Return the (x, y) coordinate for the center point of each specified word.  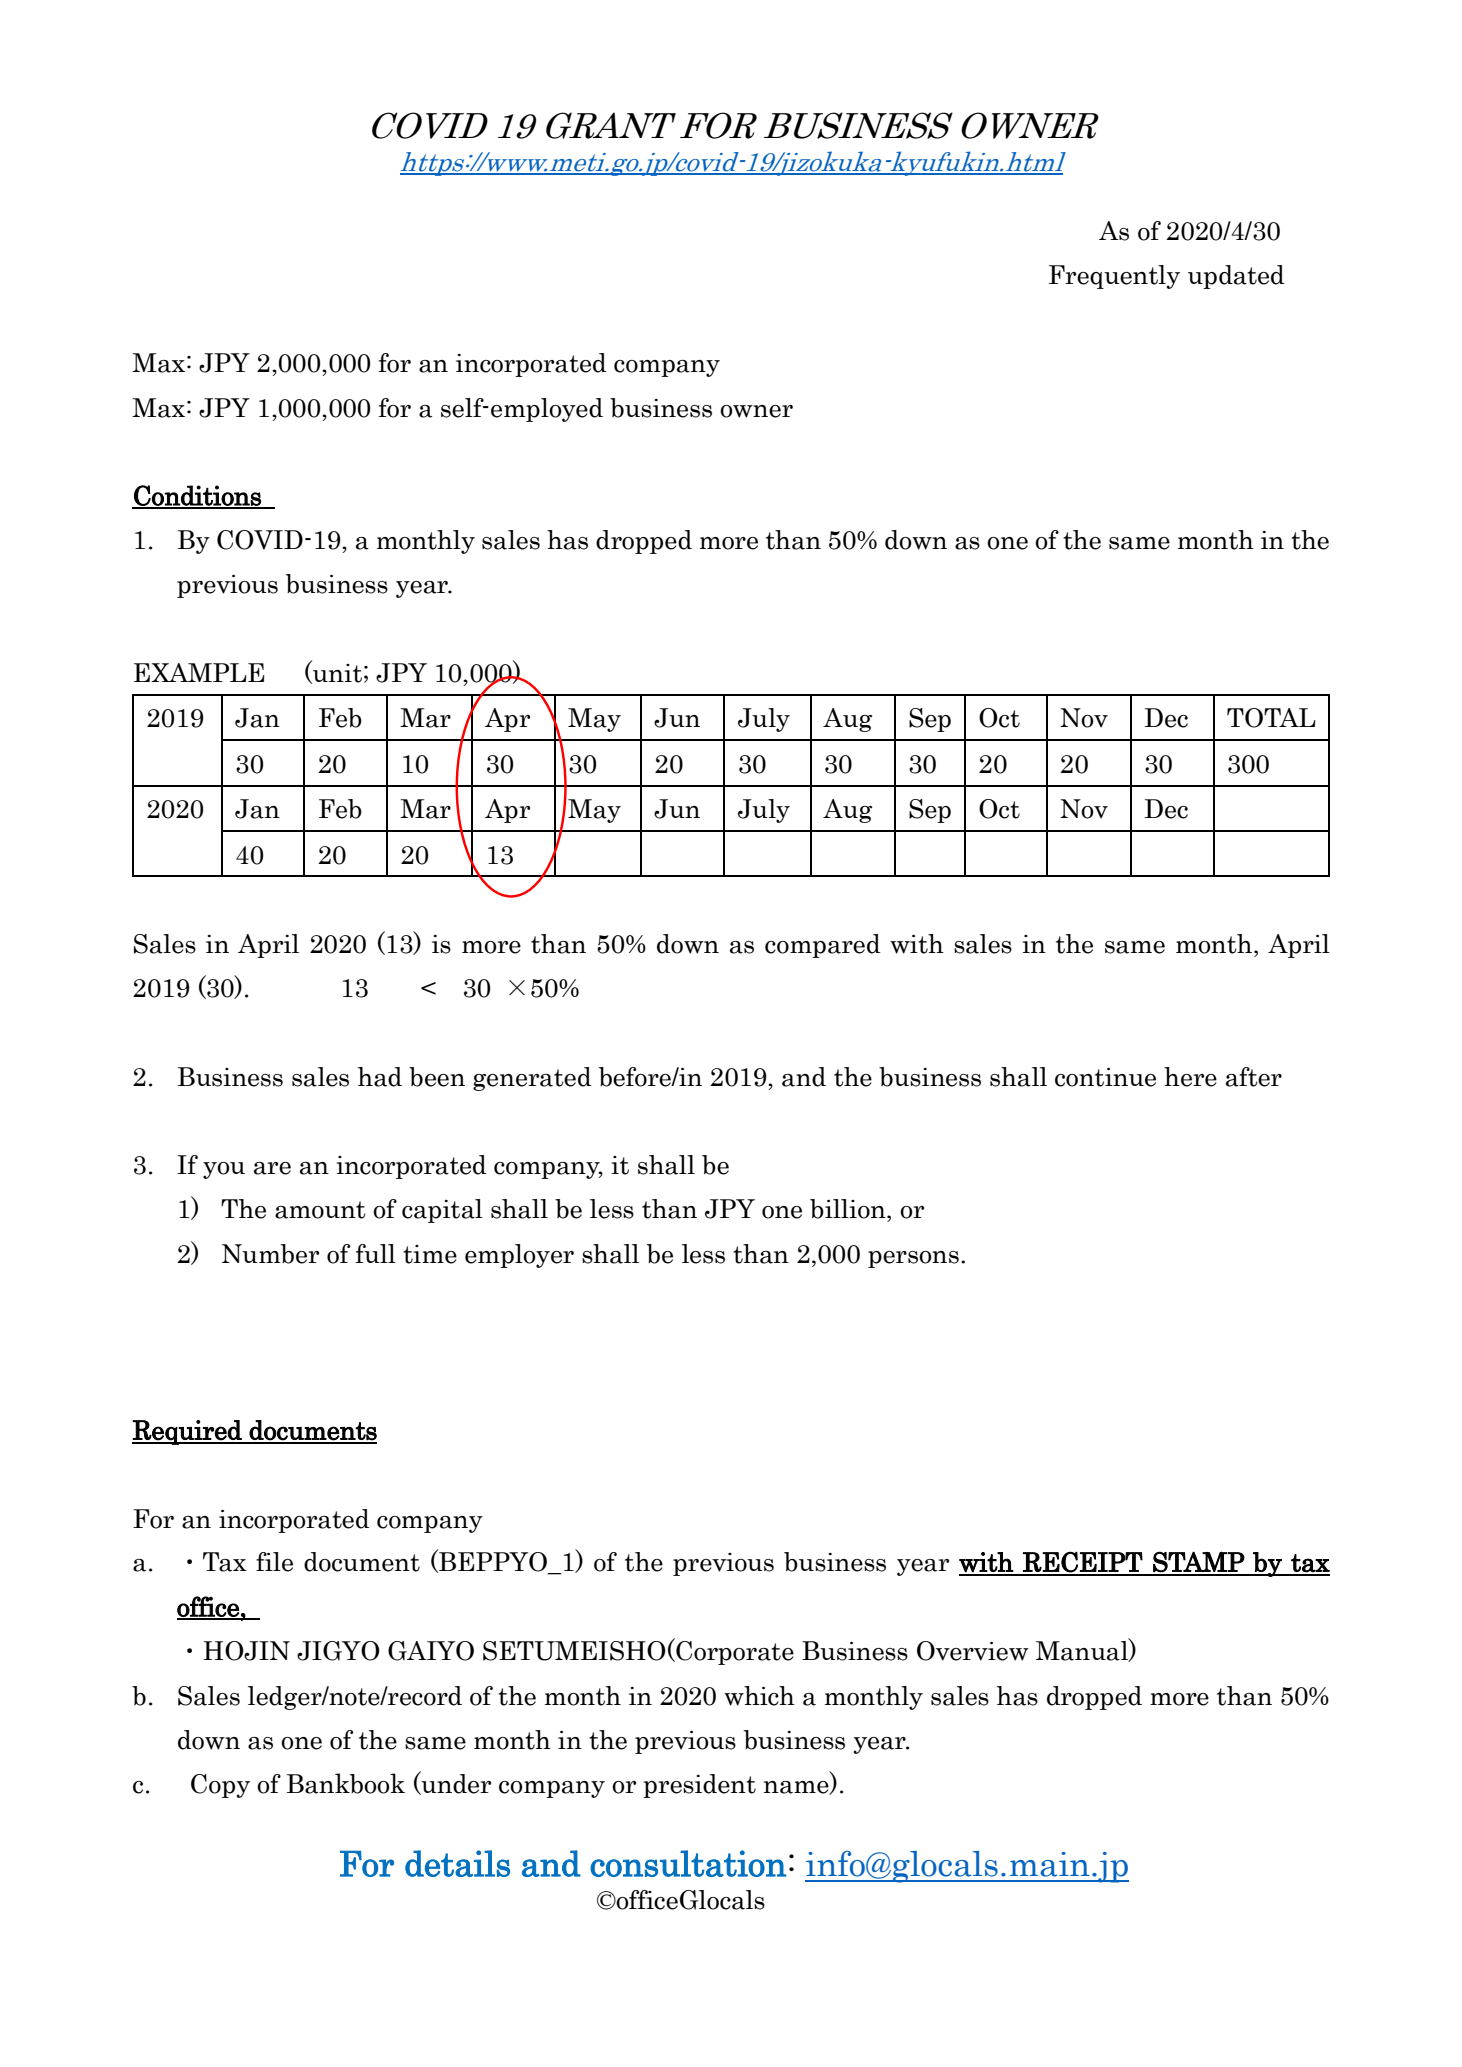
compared (823, 946)
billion (849, 1209)
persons (913, 1259)
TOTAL (1271, 718)
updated (1236, 277)
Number (270, 1254)
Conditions (197, 496)
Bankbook (346, 1783)
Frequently (1114, 277)
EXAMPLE (199, 672)
